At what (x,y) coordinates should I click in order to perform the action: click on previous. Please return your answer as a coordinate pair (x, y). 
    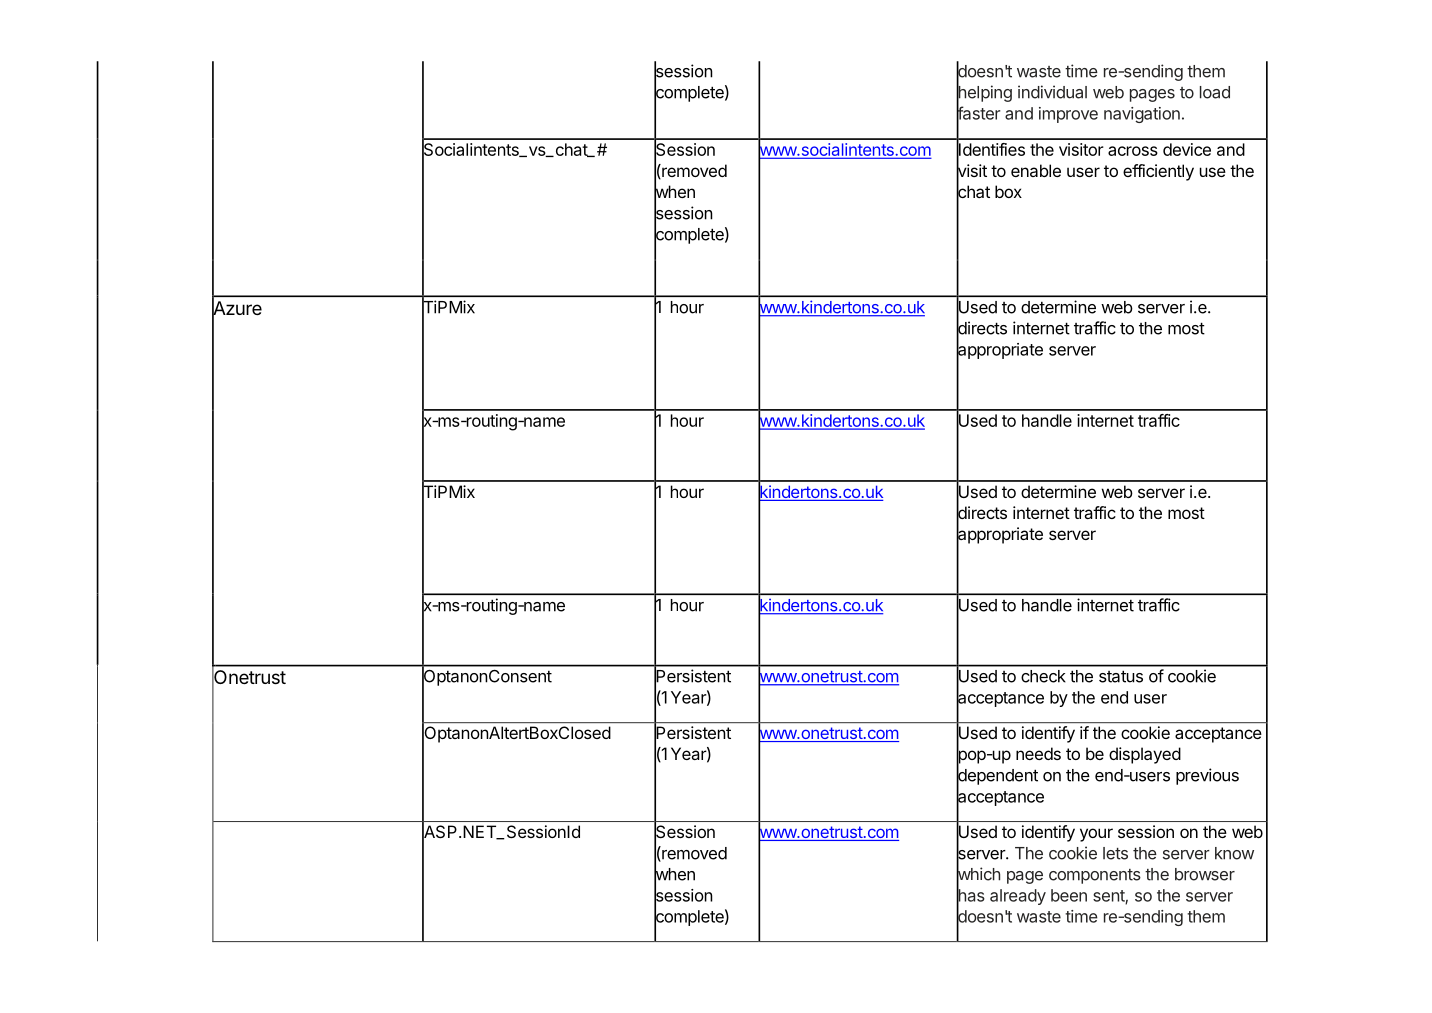
    Looking at the image, I should click on (1207, 776).
